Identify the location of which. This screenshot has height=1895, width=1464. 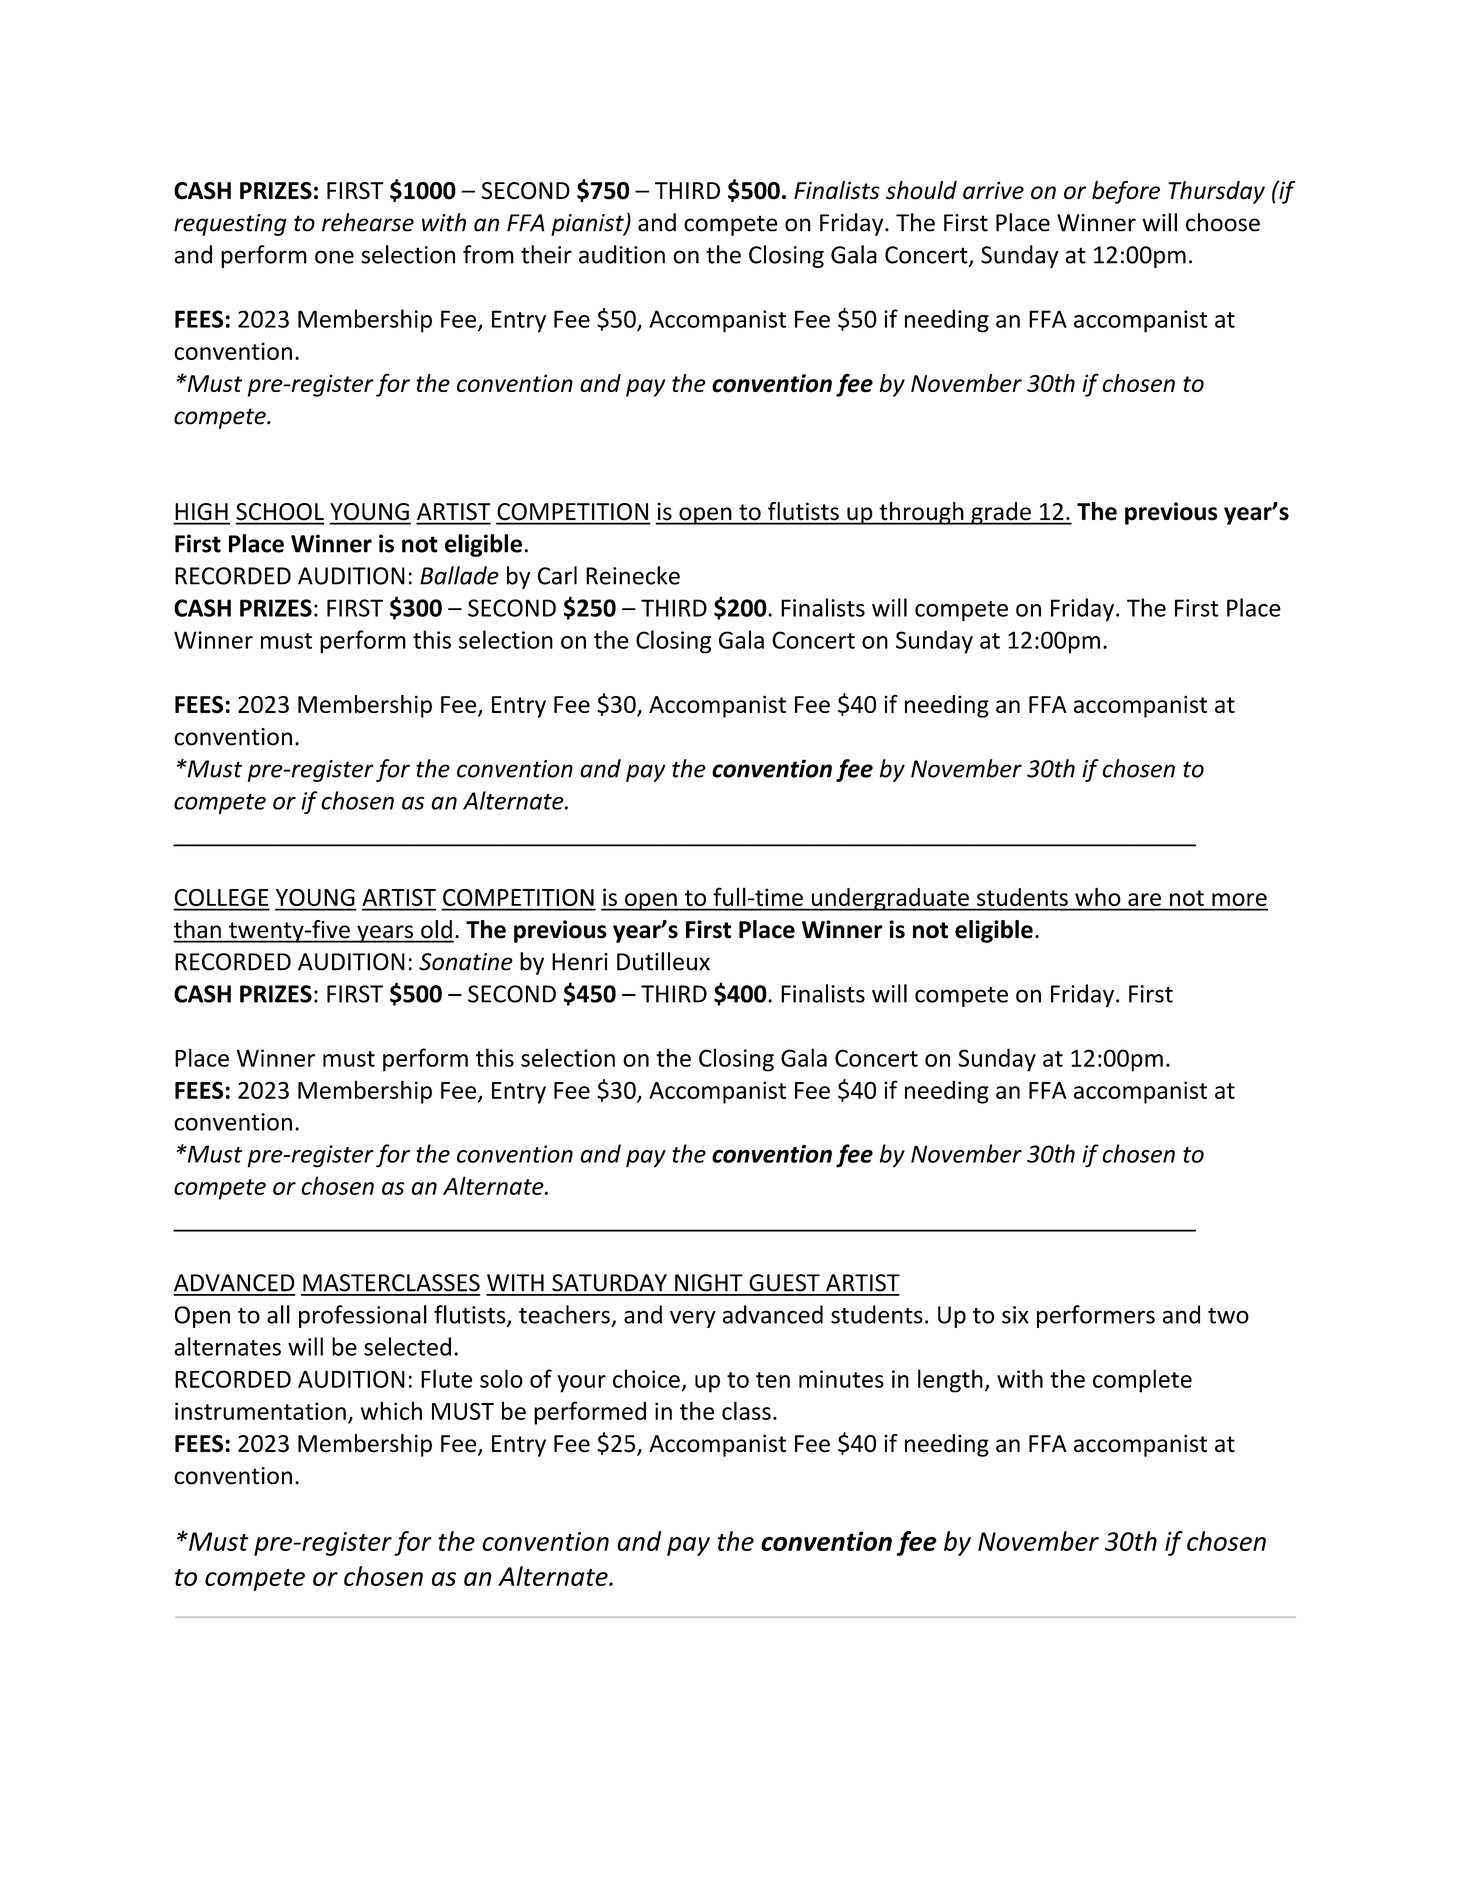
(391, 1410).
